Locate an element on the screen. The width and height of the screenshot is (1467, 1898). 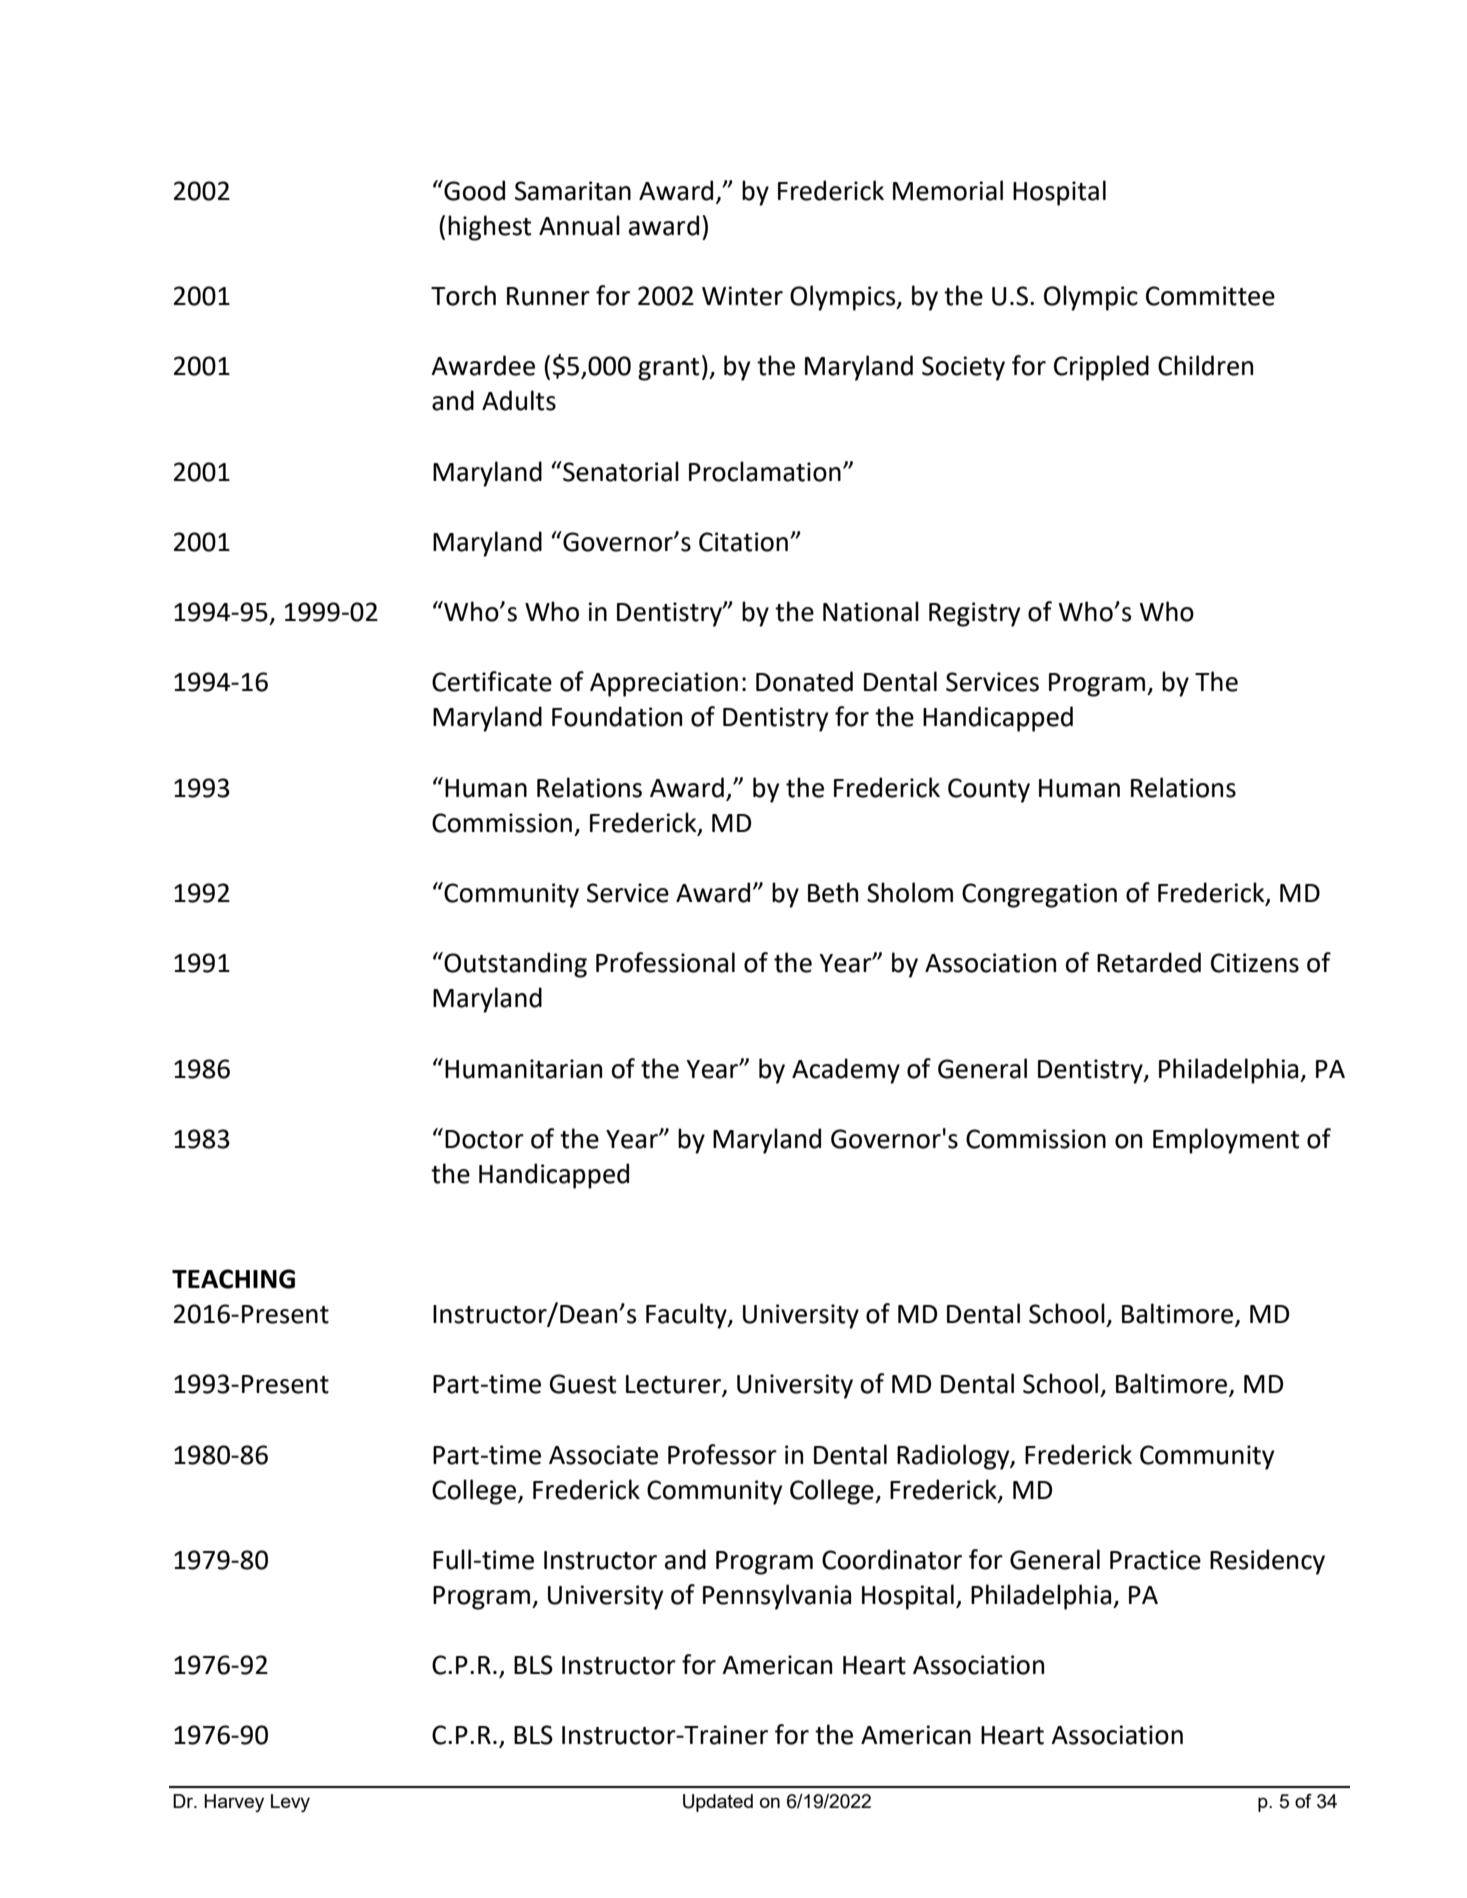
Professional is located at coordinates (665, 962).
